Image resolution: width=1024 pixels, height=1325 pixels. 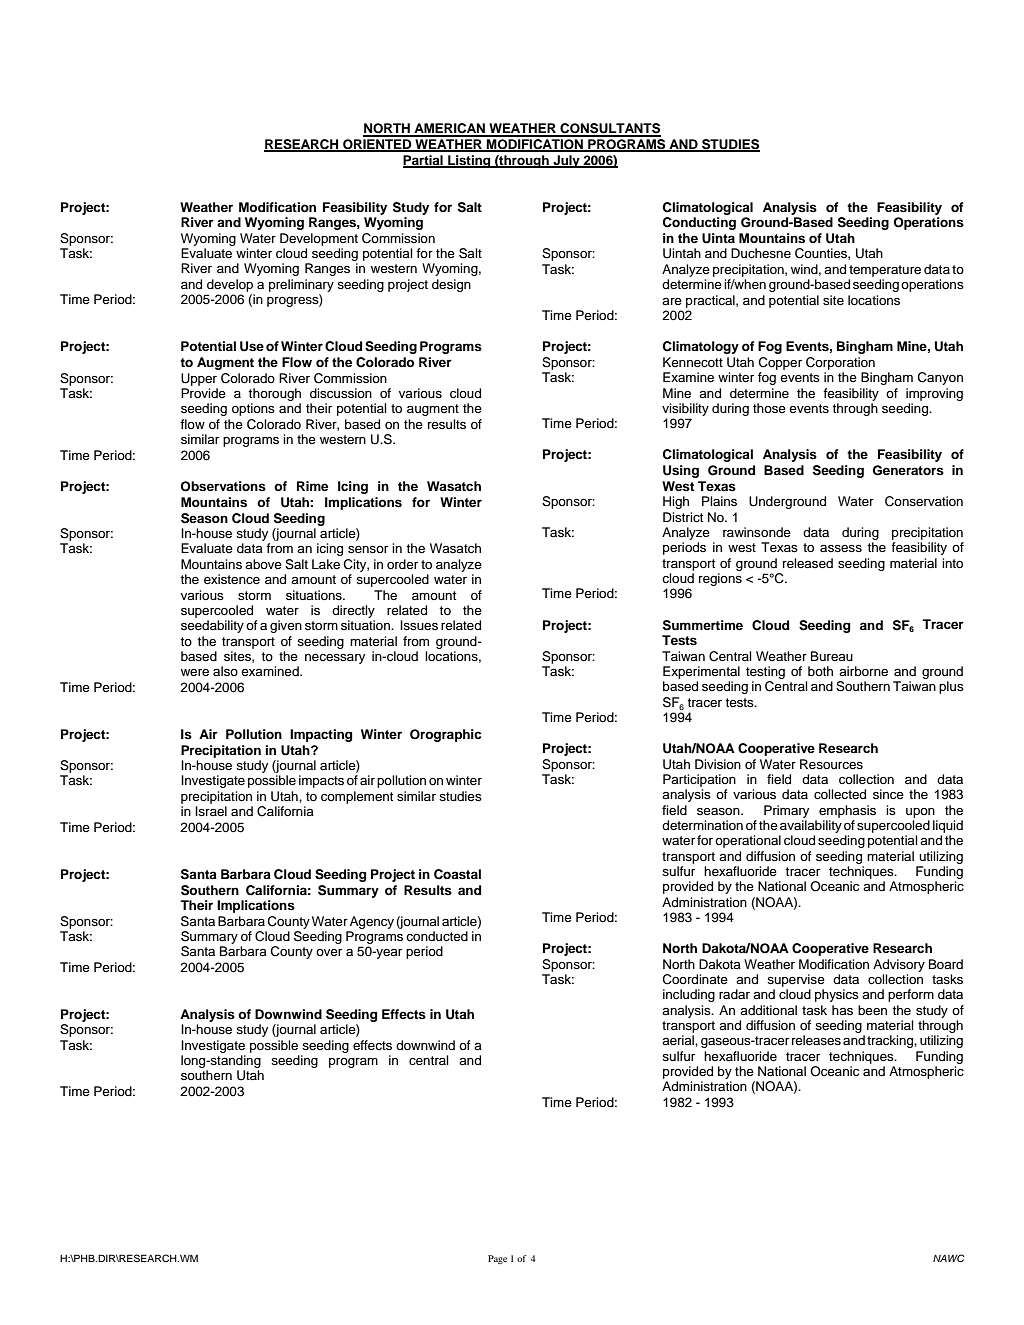 I want to click on Impacting, so click(x=321, y=735).
